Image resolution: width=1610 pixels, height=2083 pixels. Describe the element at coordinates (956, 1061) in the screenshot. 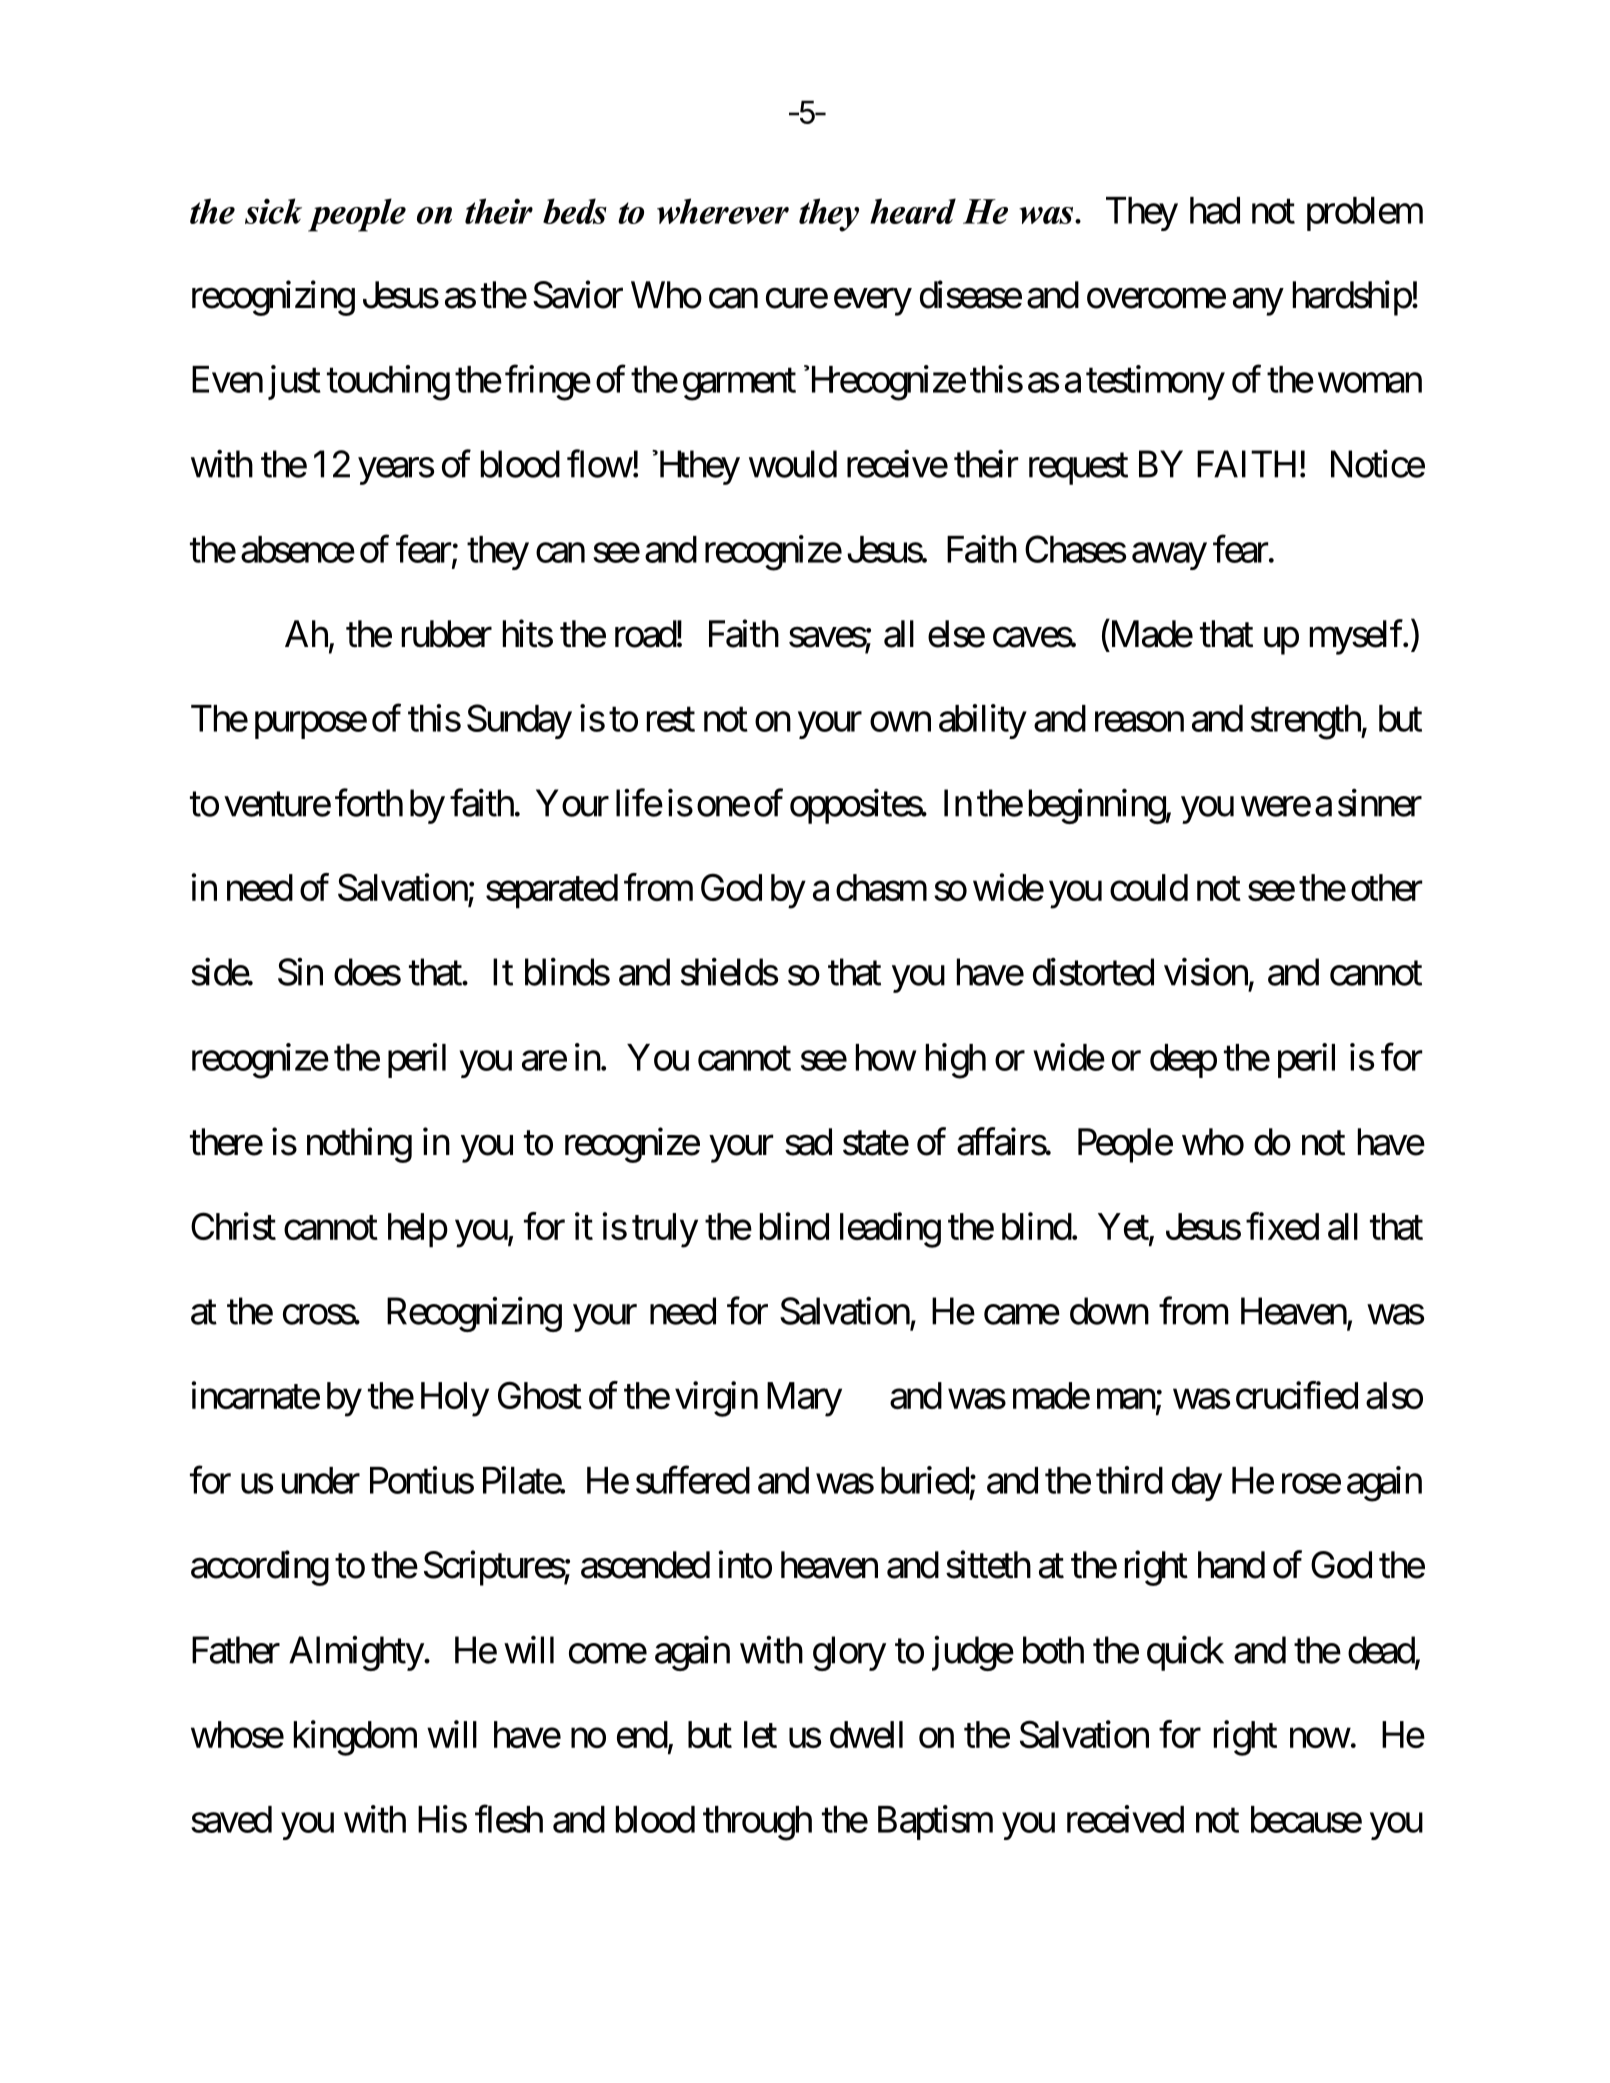

I see `high` at that location.
